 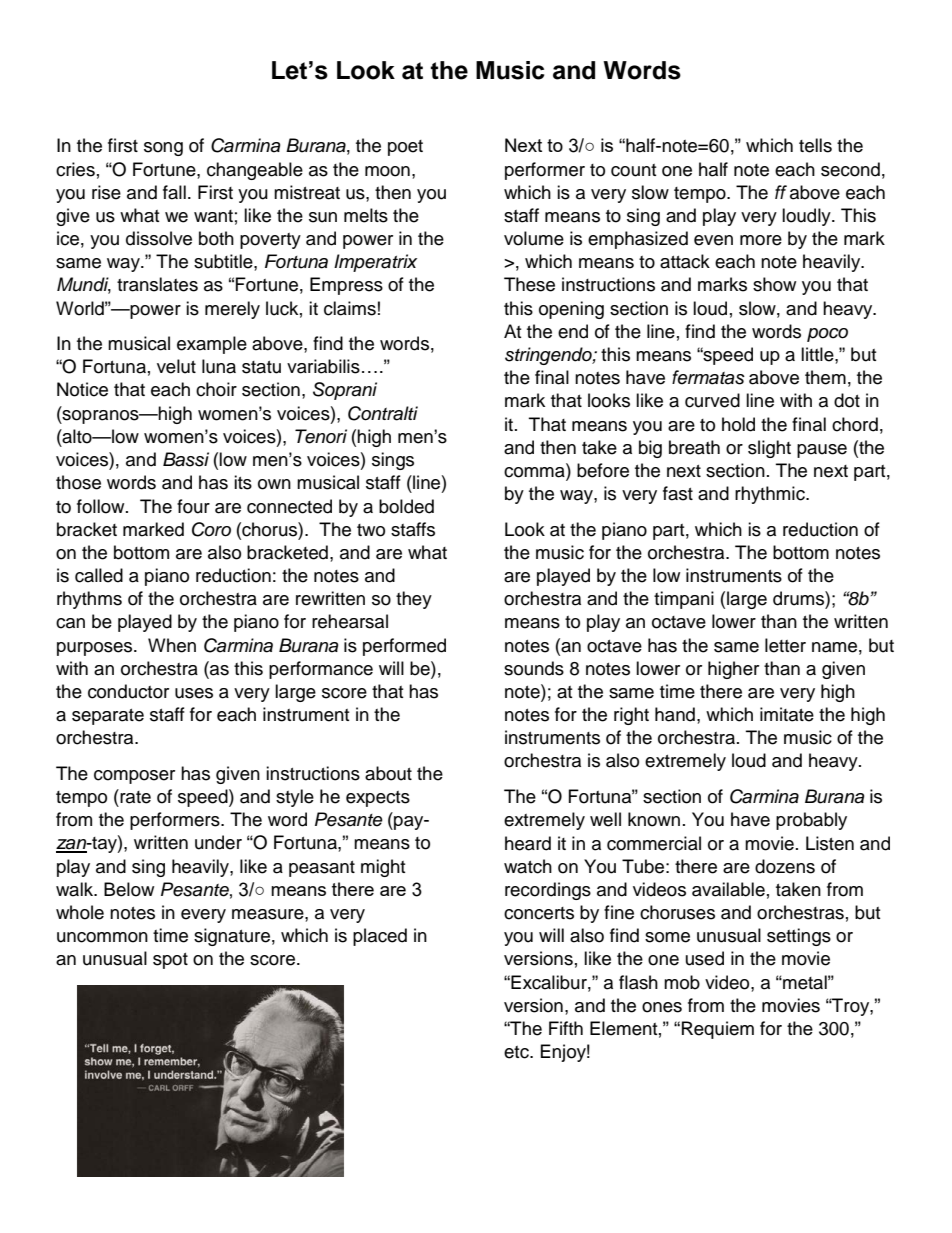 What do you see at coordinates (718, 1030) in the document?
I see `Requiem` at bounding box center [718, 1030].
